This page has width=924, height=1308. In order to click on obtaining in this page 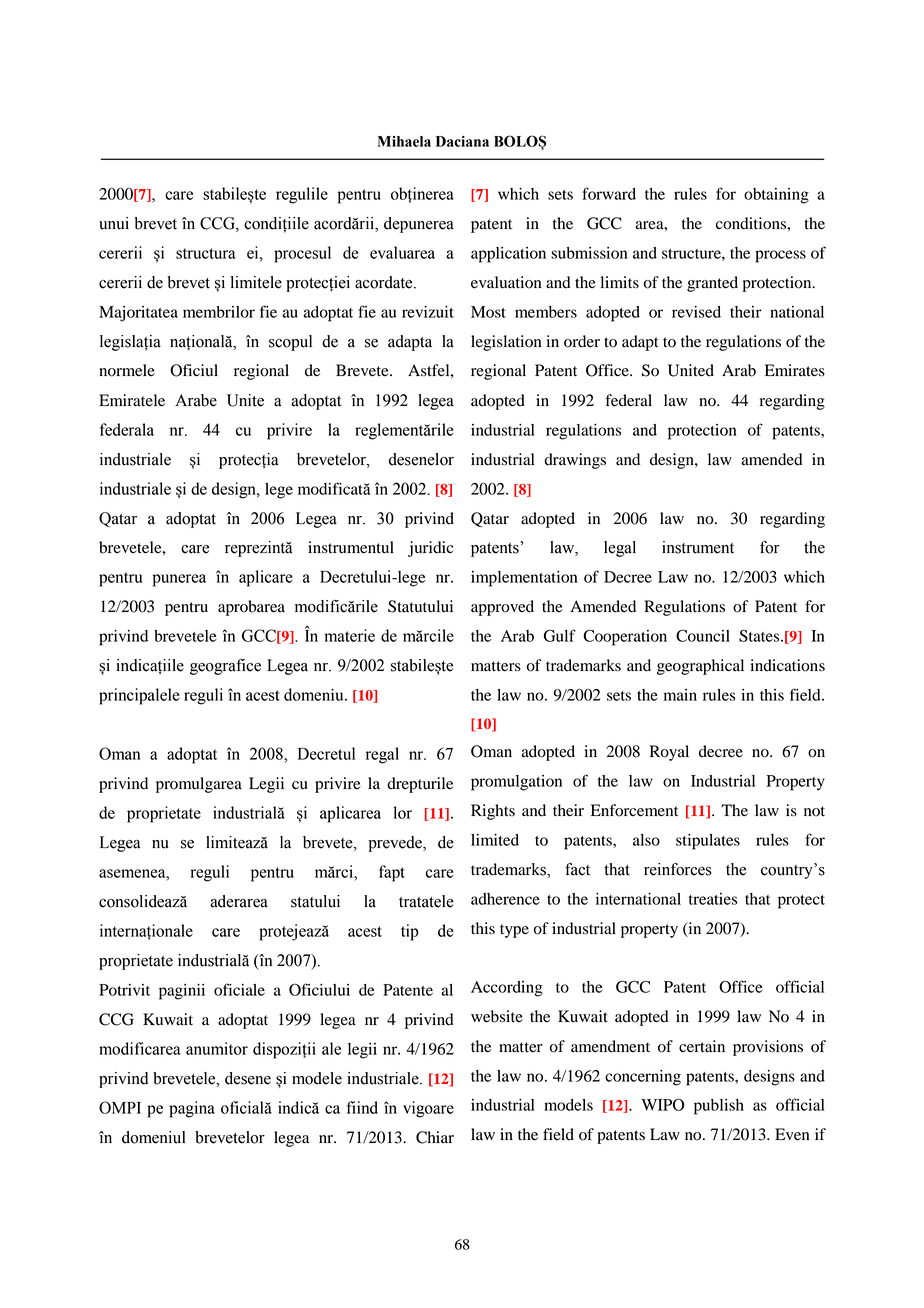, I will do `click(776, 196)`.
